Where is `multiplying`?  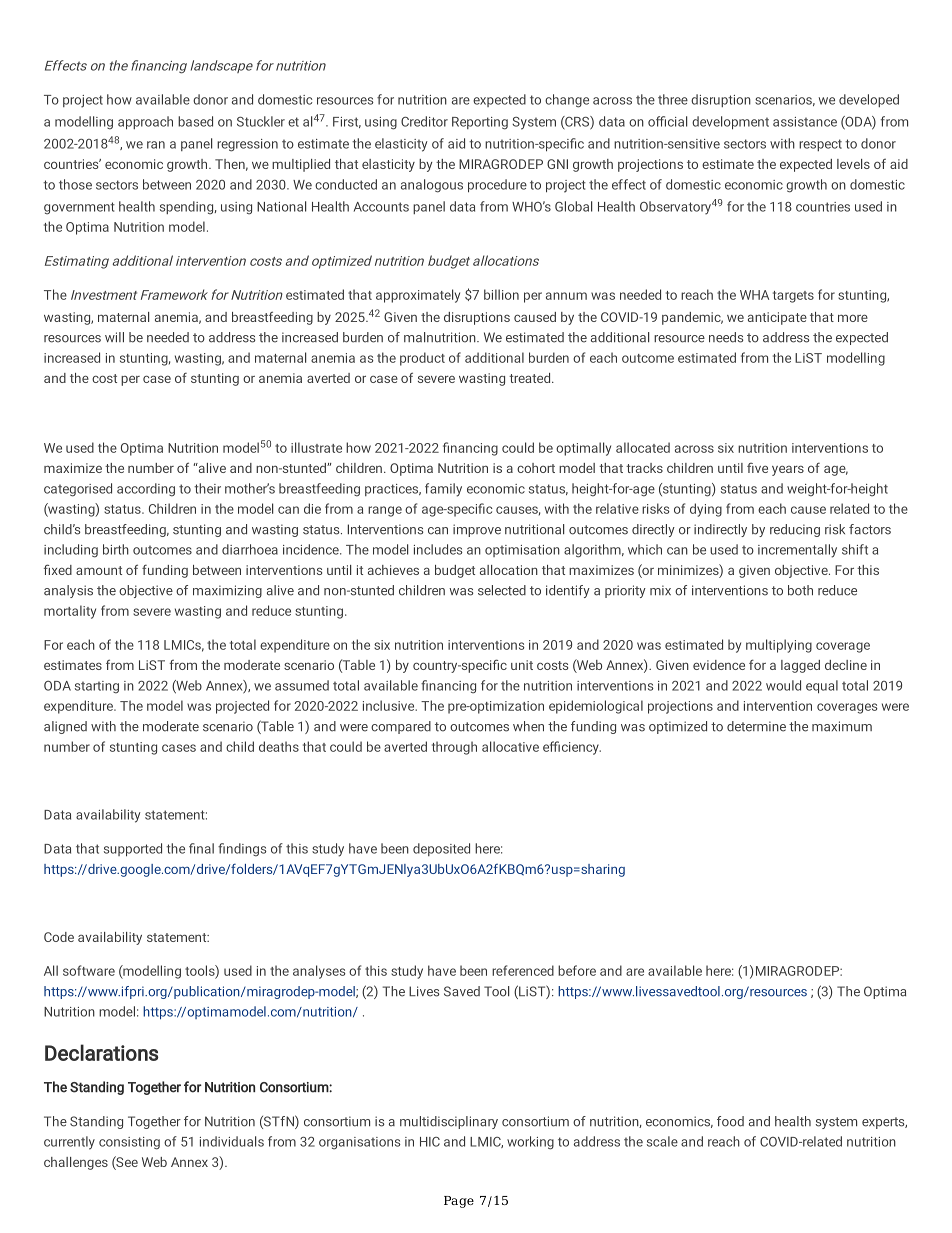
multiplying is located at coordinates (779, 646).
